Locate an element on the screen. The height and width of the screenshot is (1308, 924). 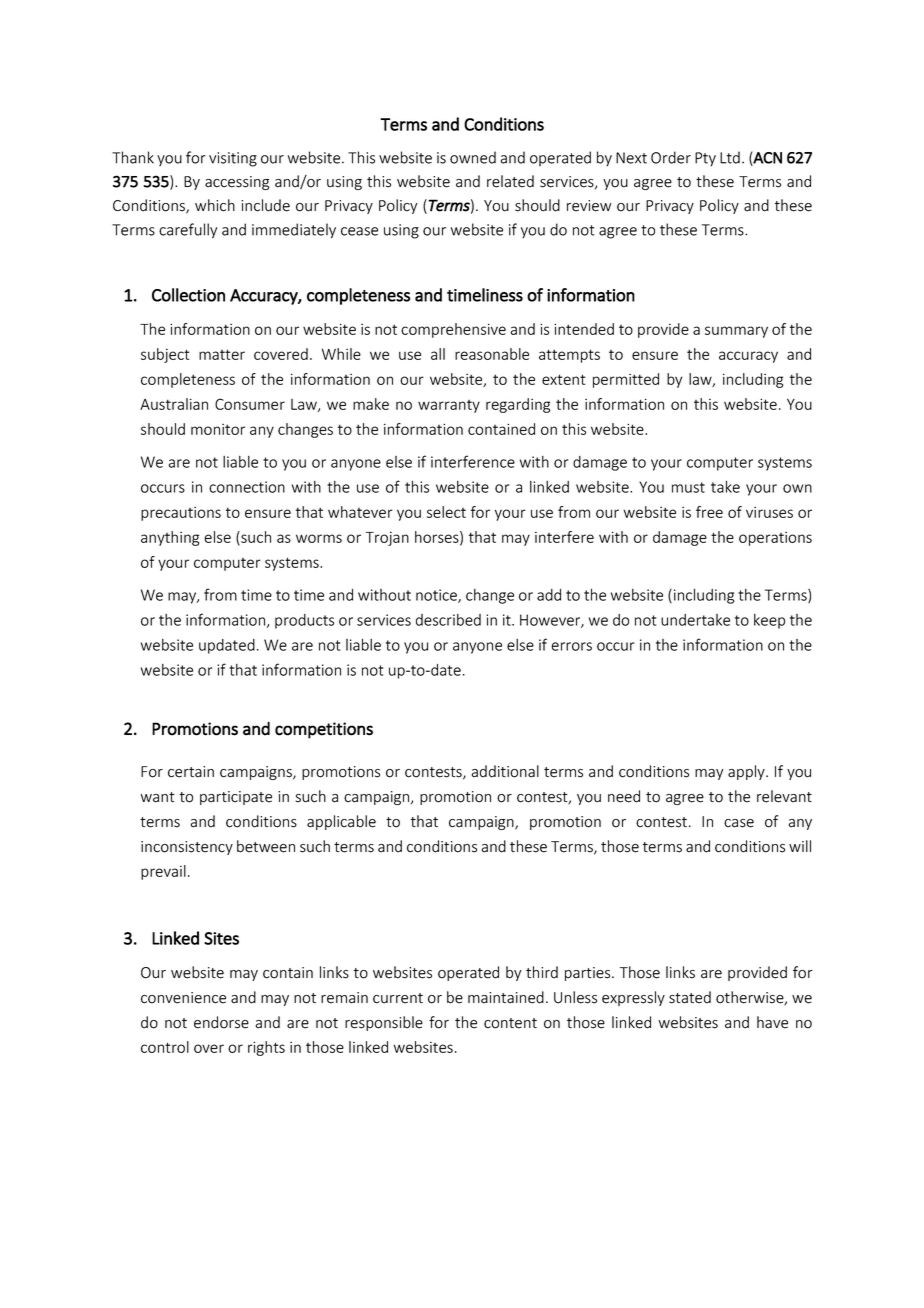
endorse is located at coordinates (221, 1022).
